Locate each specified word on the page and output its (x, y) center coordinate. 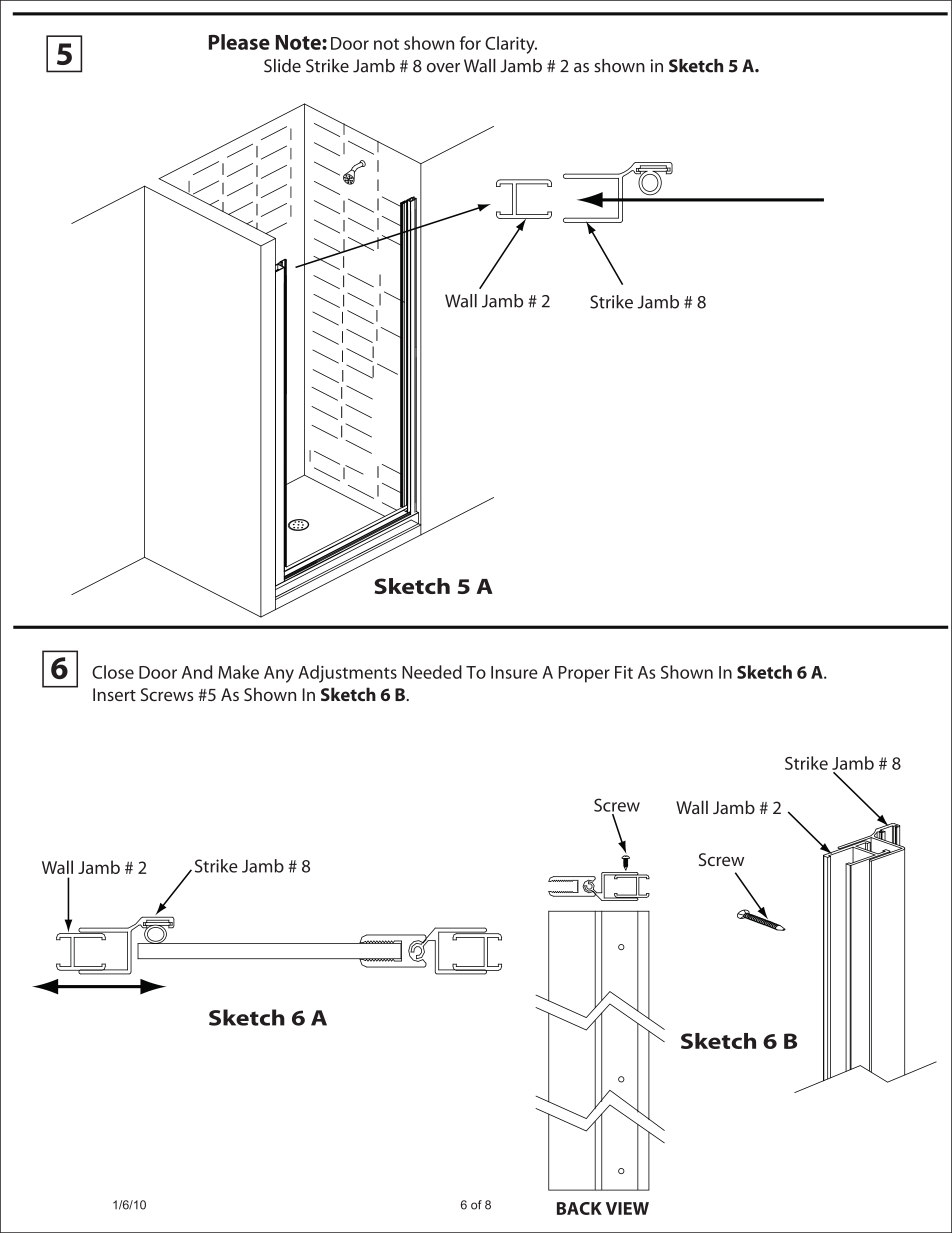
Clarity (511, 45)
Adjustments (347, 674)
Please (239, 42)
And (197, 672)
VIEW (627, 1208)
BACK (579, 1208)
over (443, 68)
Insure (514, 672)
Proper (584, 674)
